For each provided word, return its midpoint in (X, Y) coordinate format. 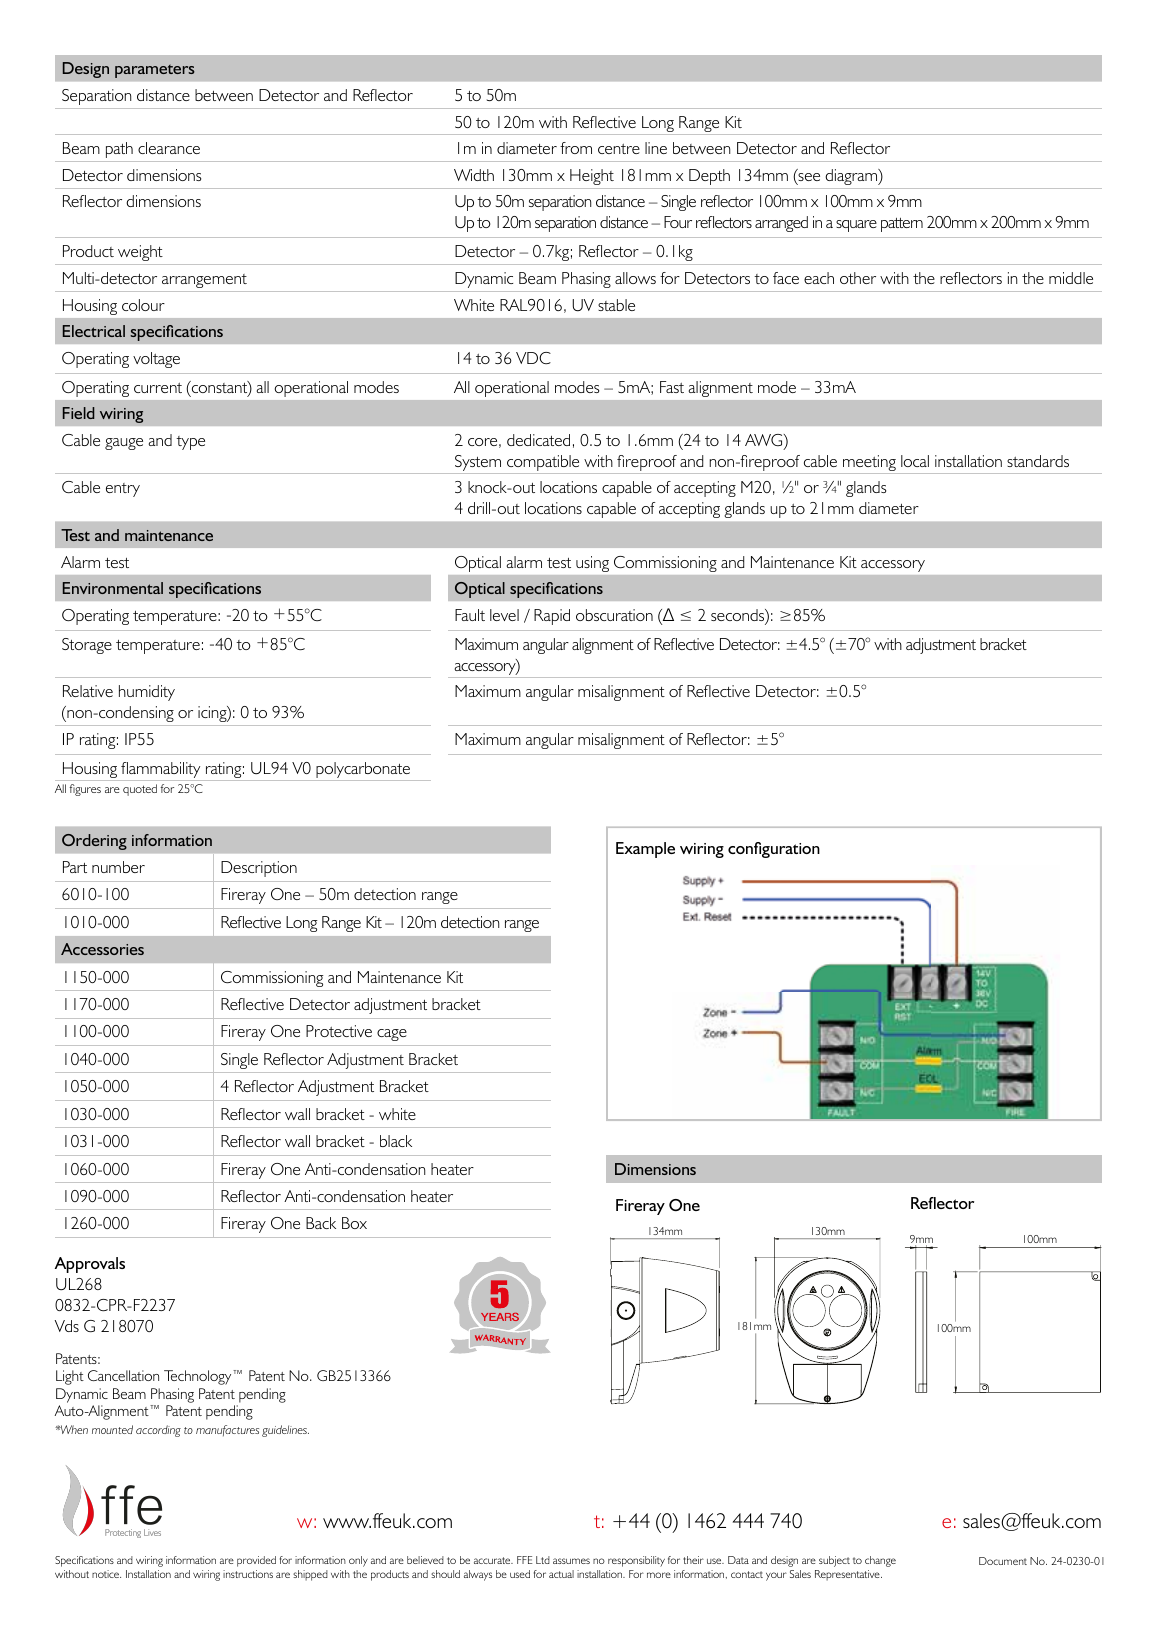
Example (645, 850)
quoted (140, 790)
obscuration (614, 615)
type (190, 443)
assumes (571, 1561)
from (576, 148)
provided (256, 1561)
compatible (543, 464)
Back (321, 1223)
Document (1003, 1561)
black (396, 1141)
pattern (902, 225)
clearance (169, 148)
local (915, 461)
